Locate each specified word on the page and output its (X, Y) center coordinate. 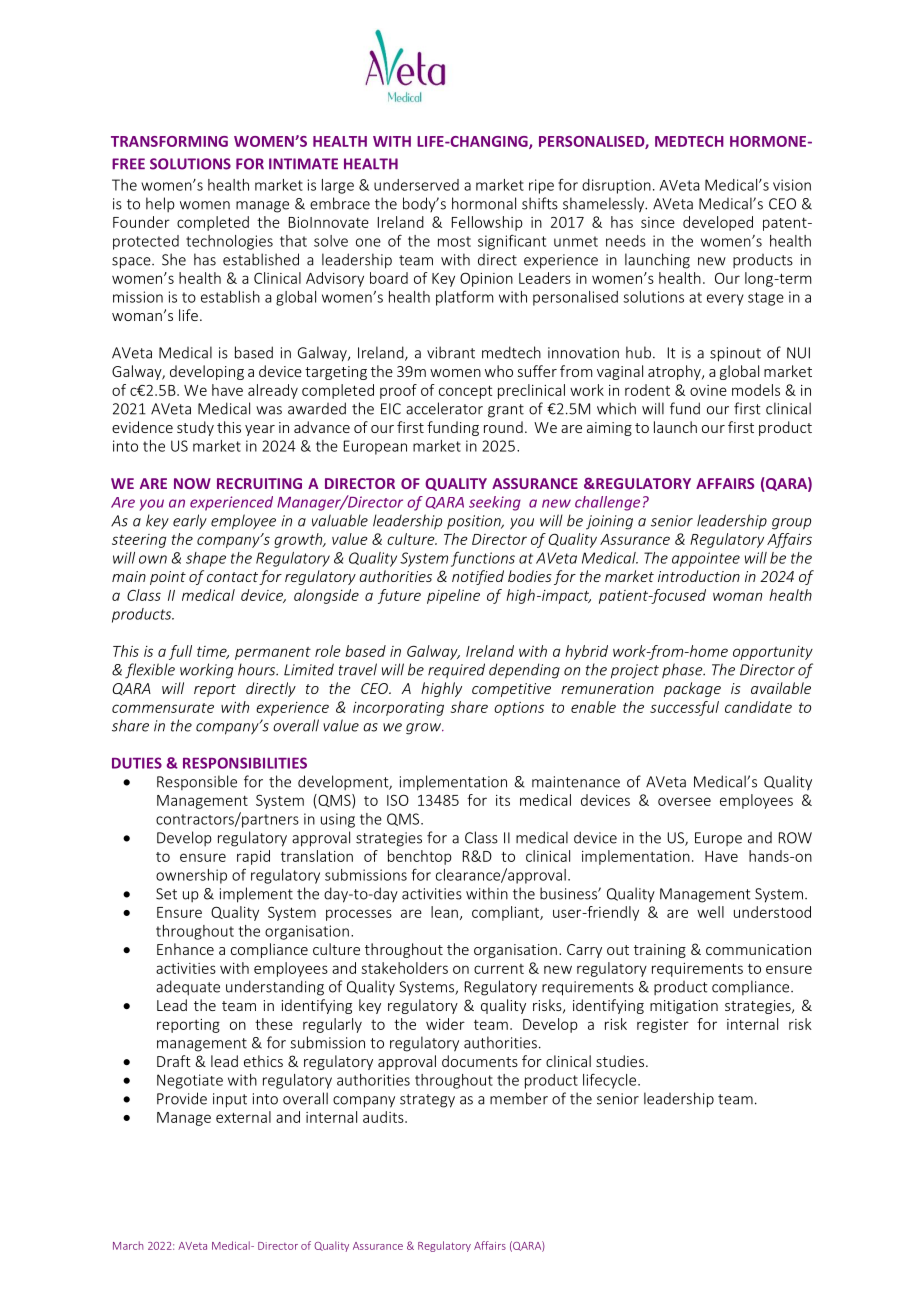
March (128, 1245)
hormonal (484, 203)
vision (792, 185)
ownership (191, 876)
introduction (699, 576)
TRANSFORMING (169, 141)
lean (444, 912)
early (190, 522)
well (710, 912)
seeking (495, 503)
